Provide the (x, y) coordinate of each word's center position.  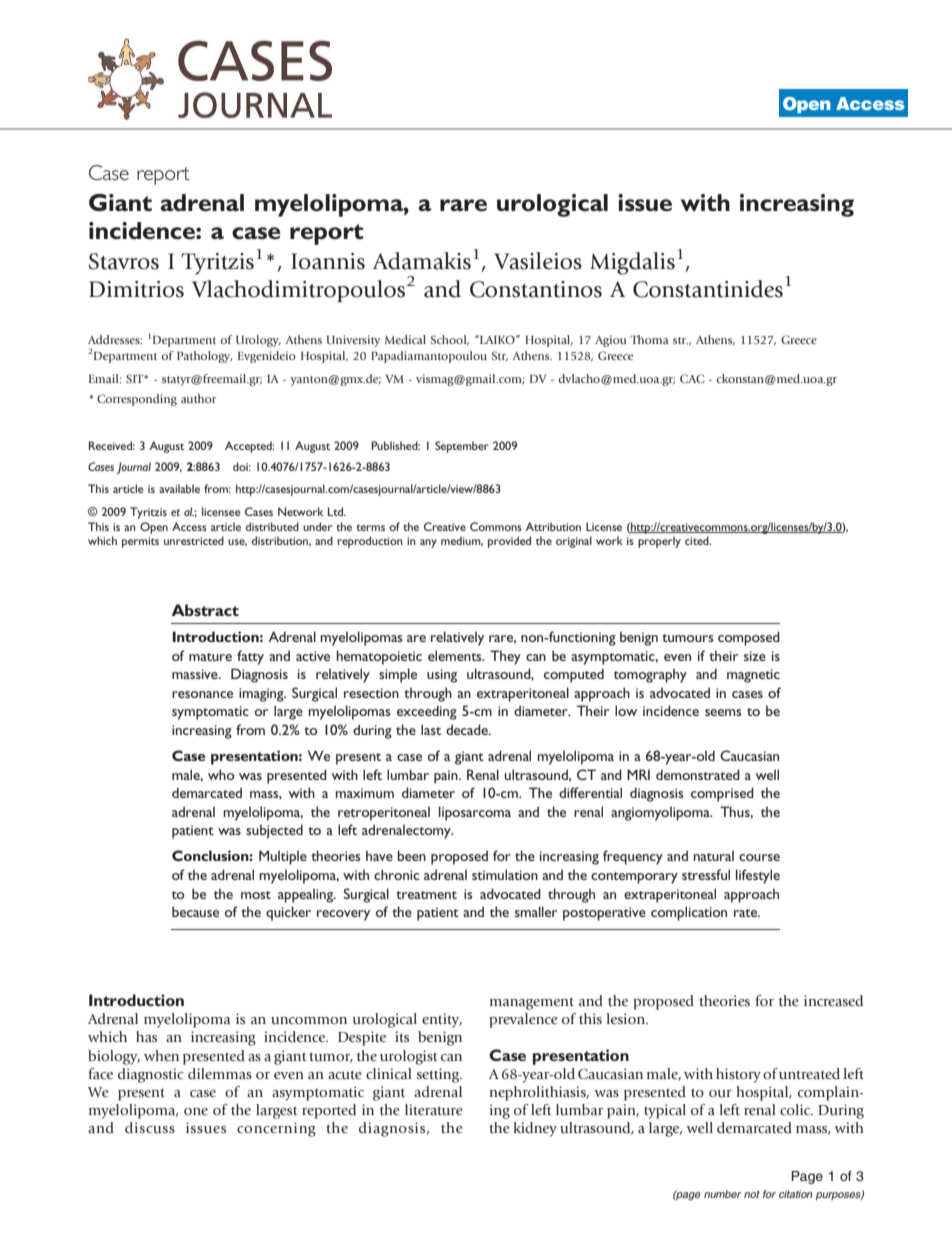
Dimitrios (136, 289)
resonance (202, 694)
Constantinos (536, 289)
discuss (150, 1128)
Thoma (649, 339)
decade (468, 729)
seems (723, 712)
